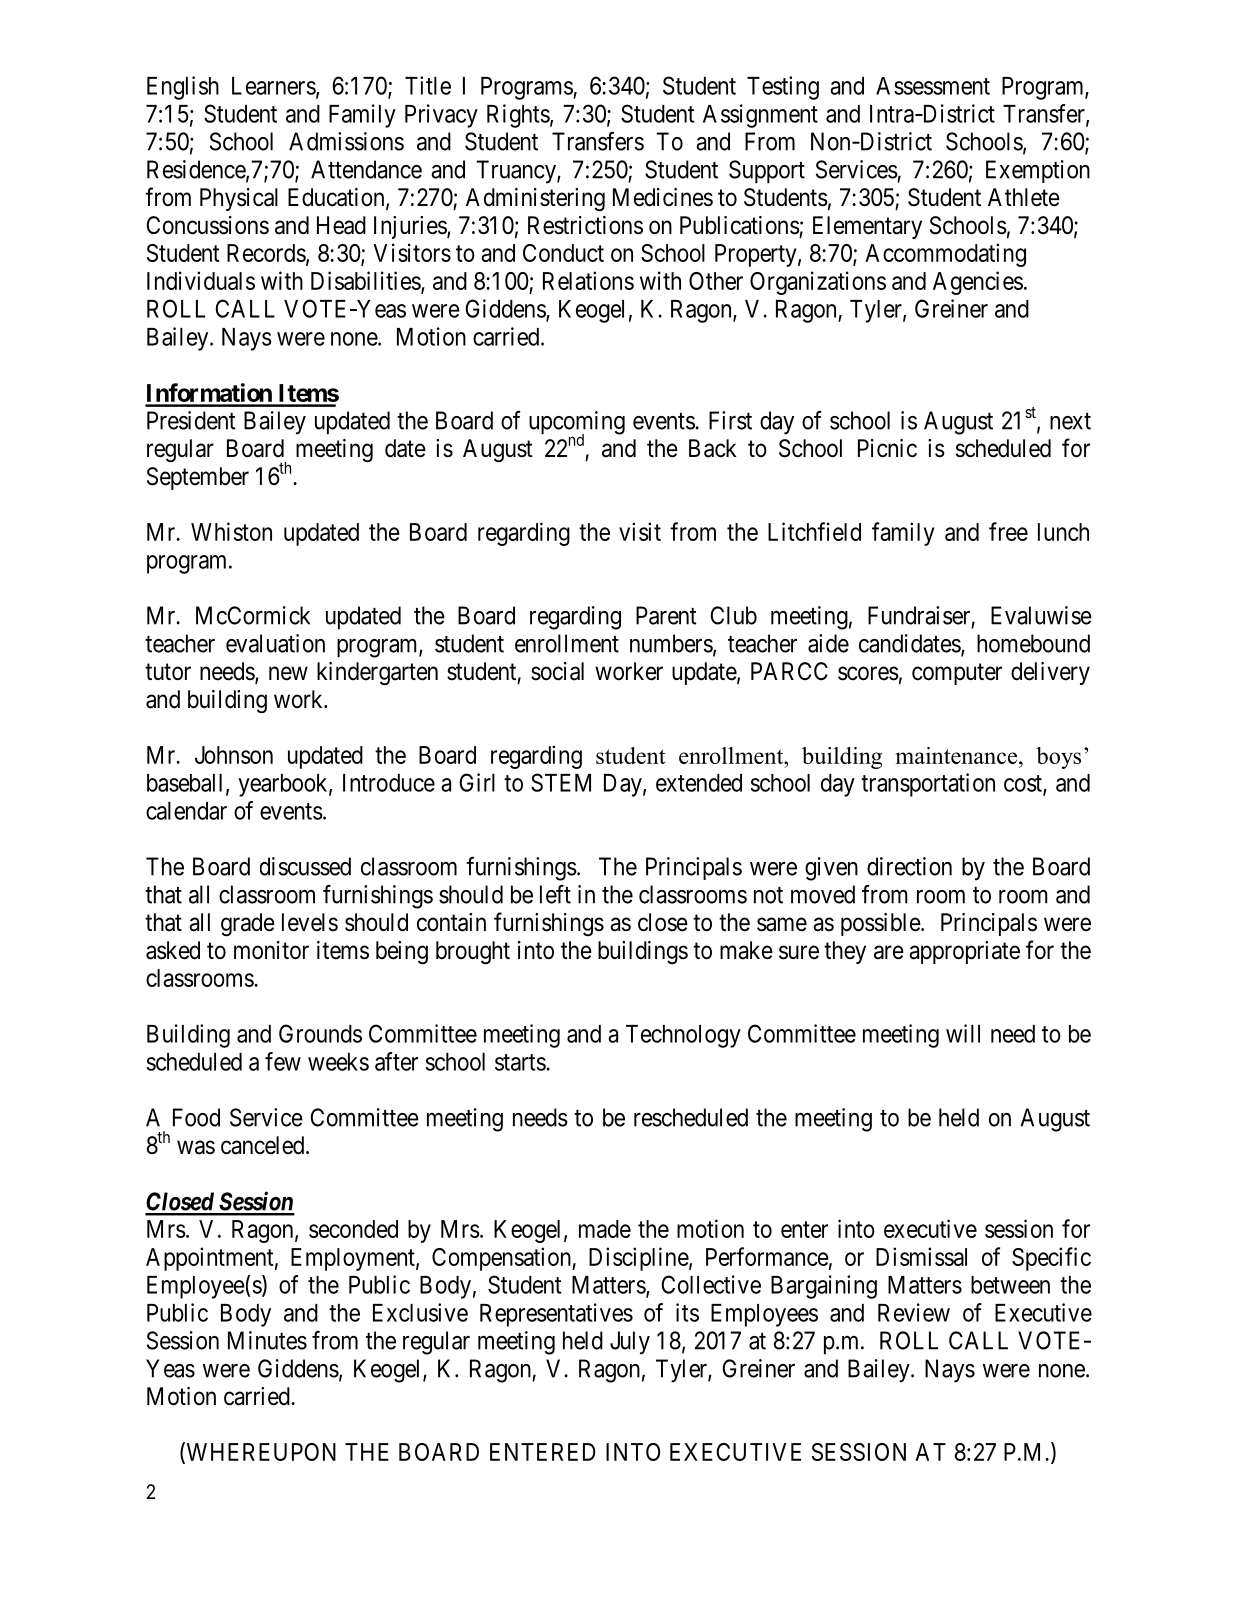 The image size is (1236, 1600). I want to click on grade, so click(248, 925).
